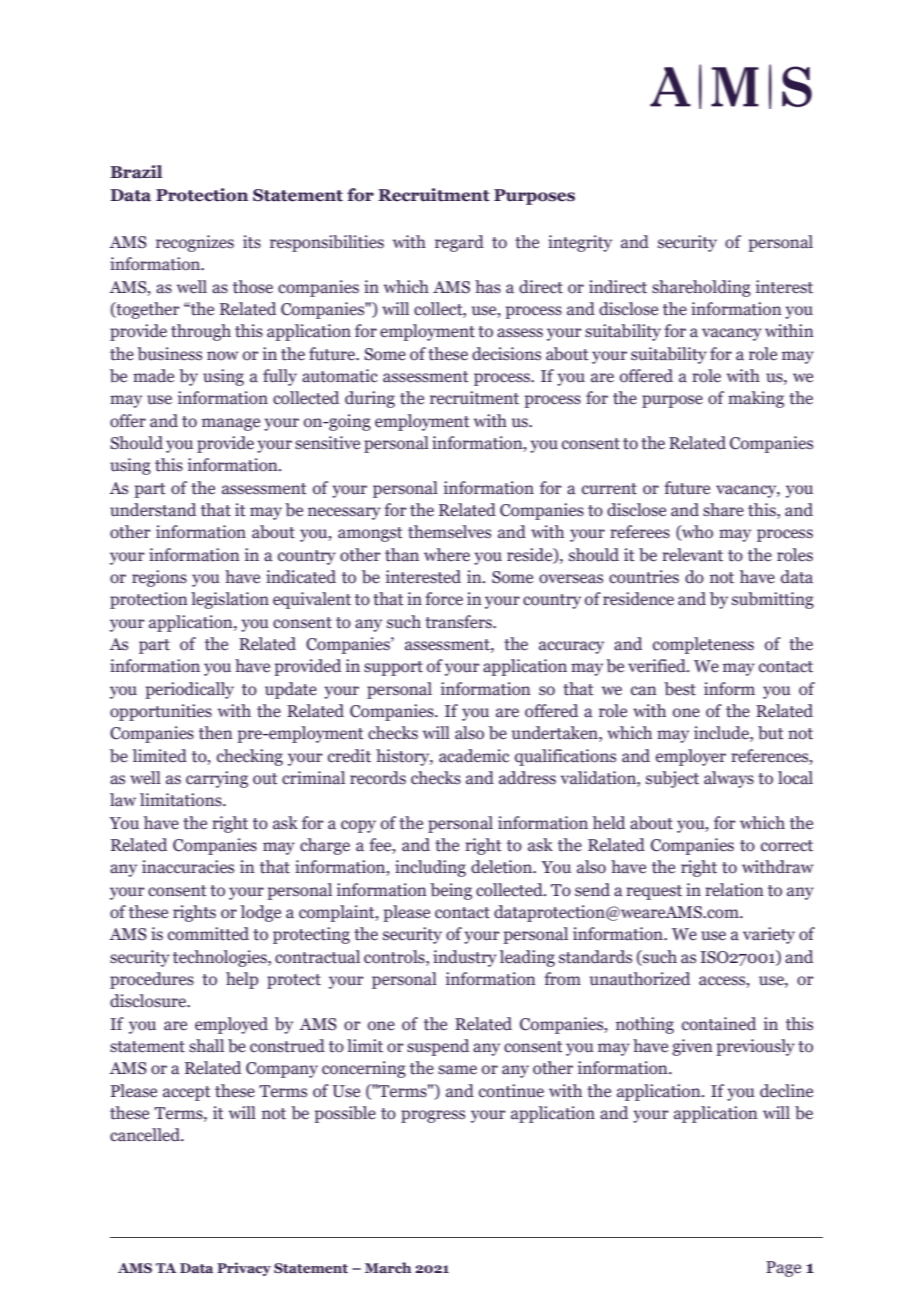  What do you see at coordinates (188, 867) in the page?
I see `inaccuracies` at bounding box center [188, 867].
